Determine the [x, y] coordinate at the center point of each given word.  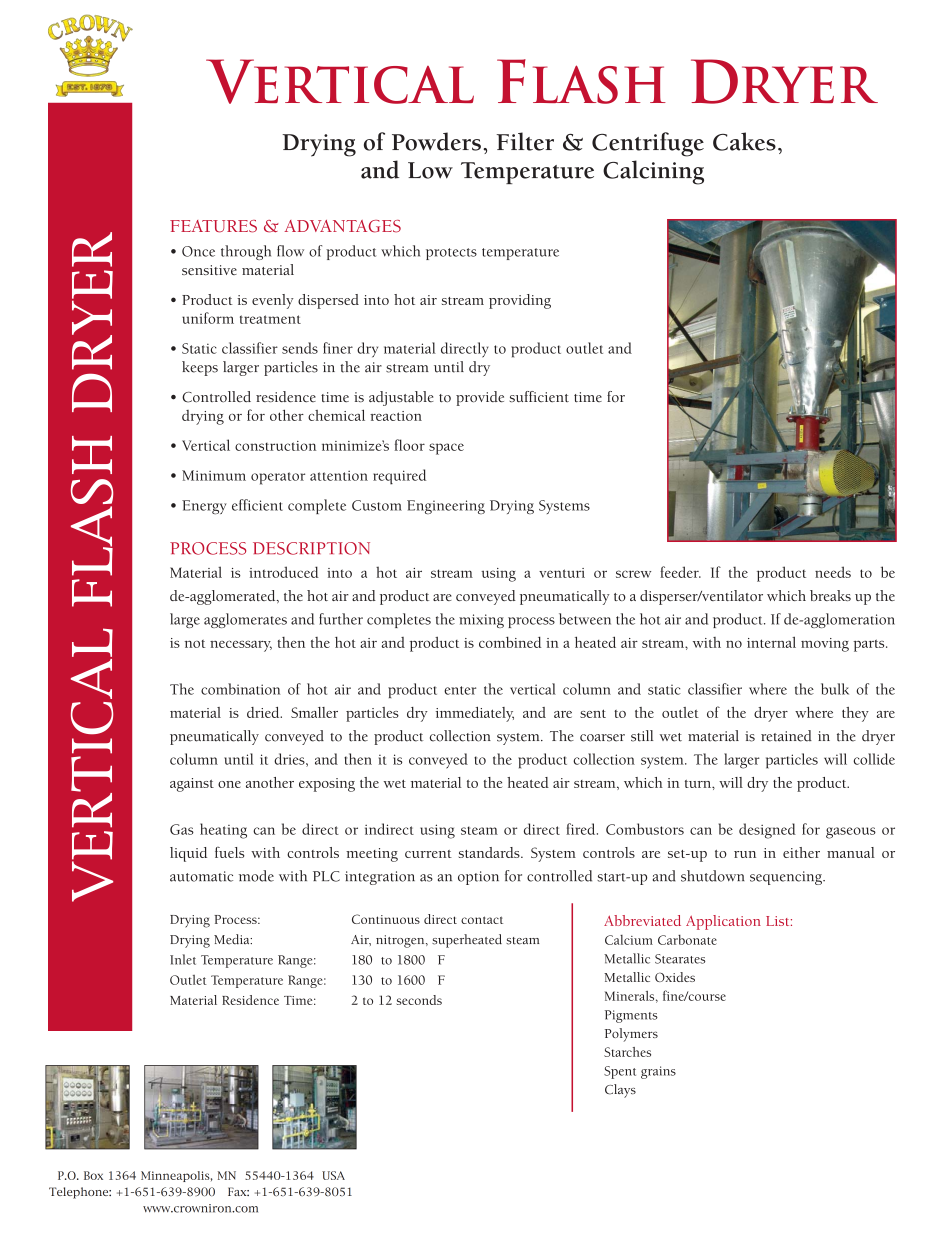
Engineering [446, 507]
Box [93, 1175]
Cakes [744, 141]
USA [333, 1175]
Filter [525, 141]
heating [223, 831]
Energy [204, 507]
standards [490, 852]
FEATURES [213, 226]
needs [833, 572]
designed [767, 831]
